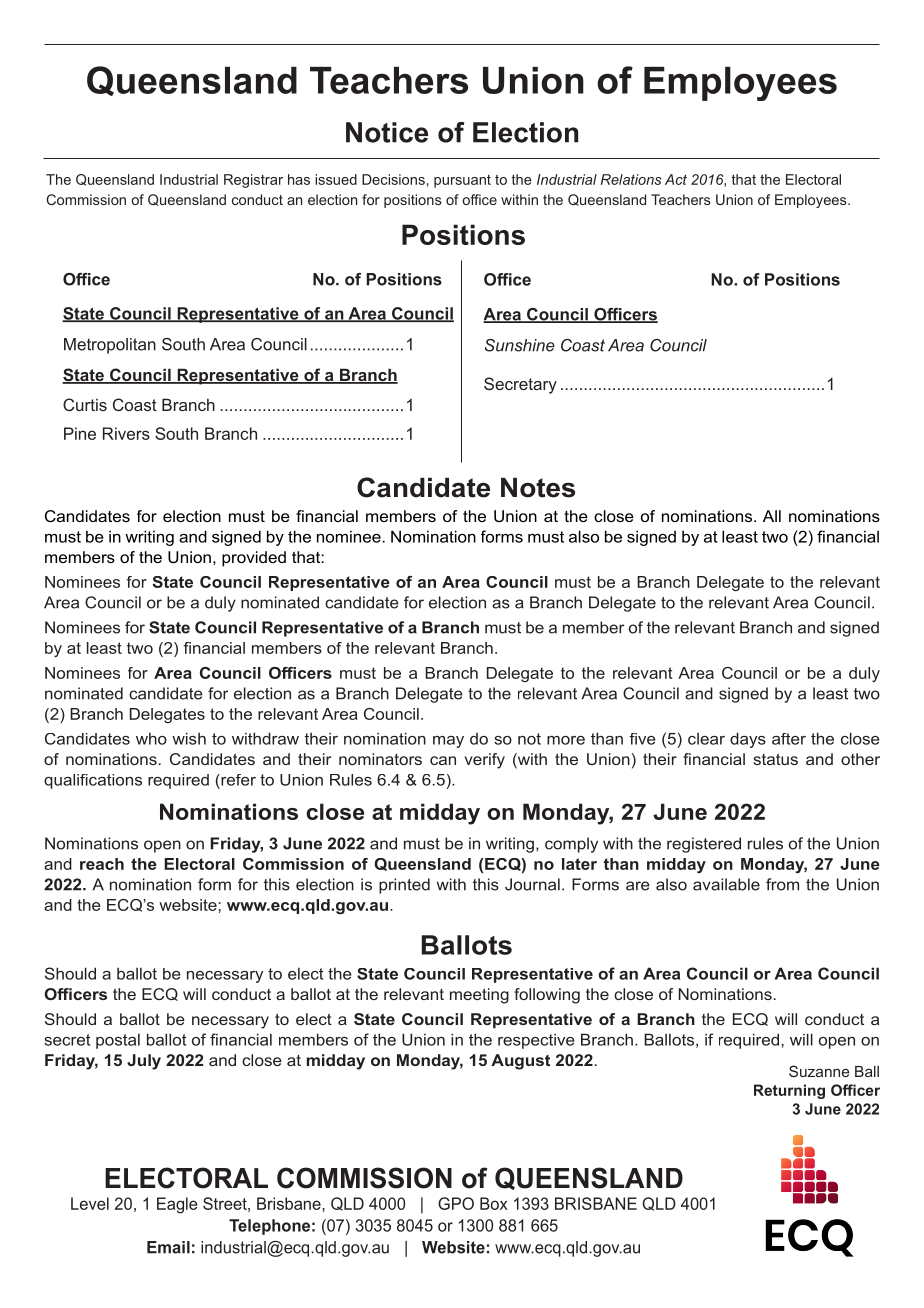  I want to click on after, so click(789, 739).
